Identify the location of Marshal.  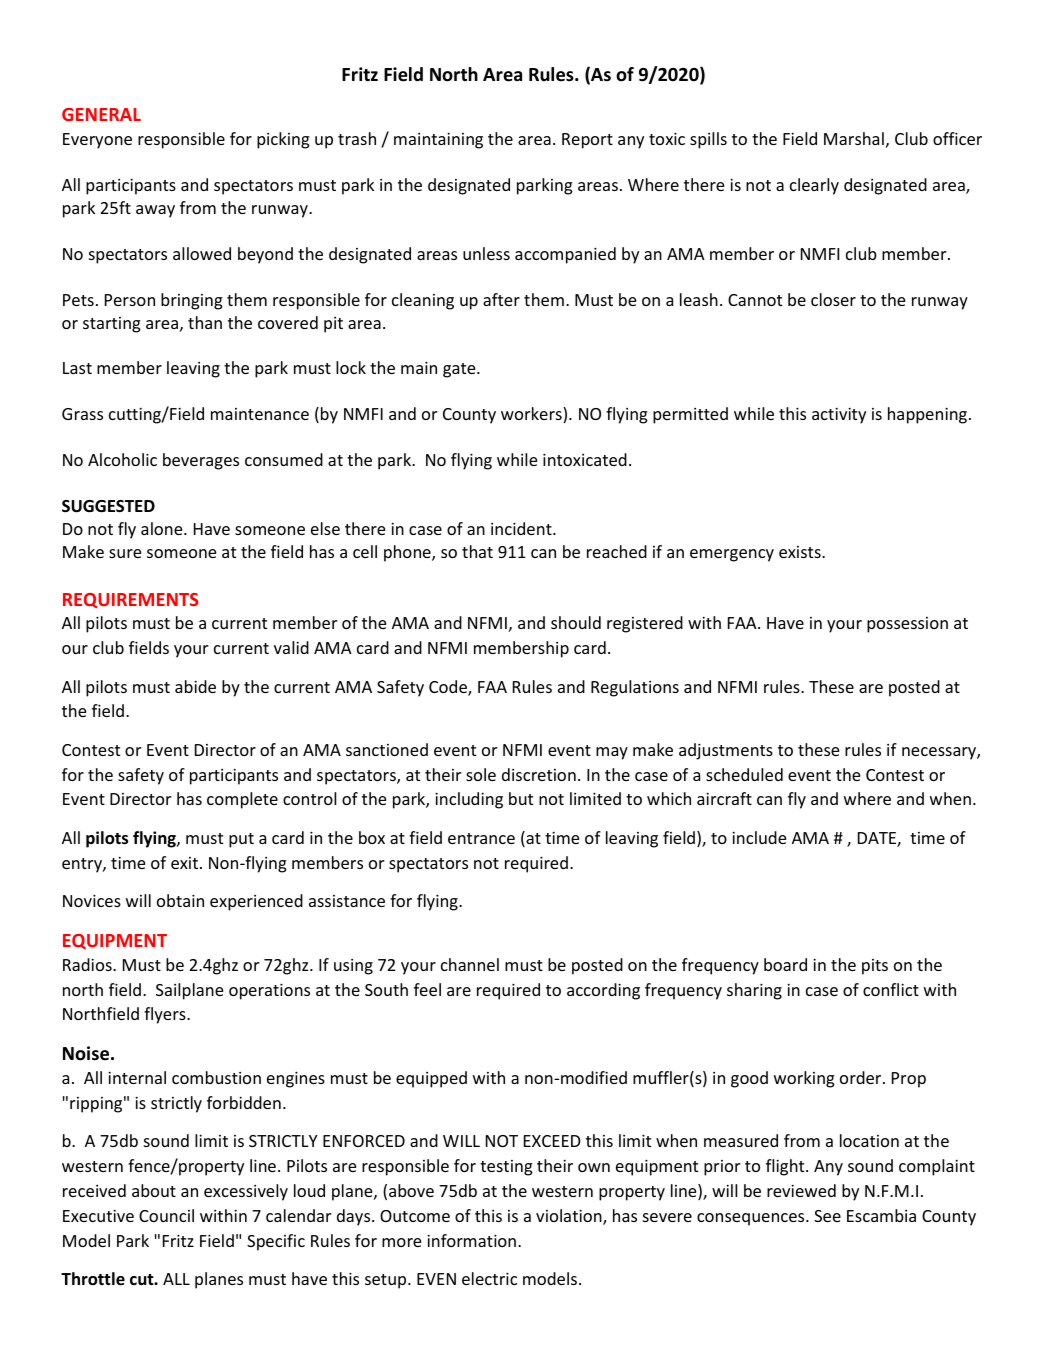
(854, 138).
